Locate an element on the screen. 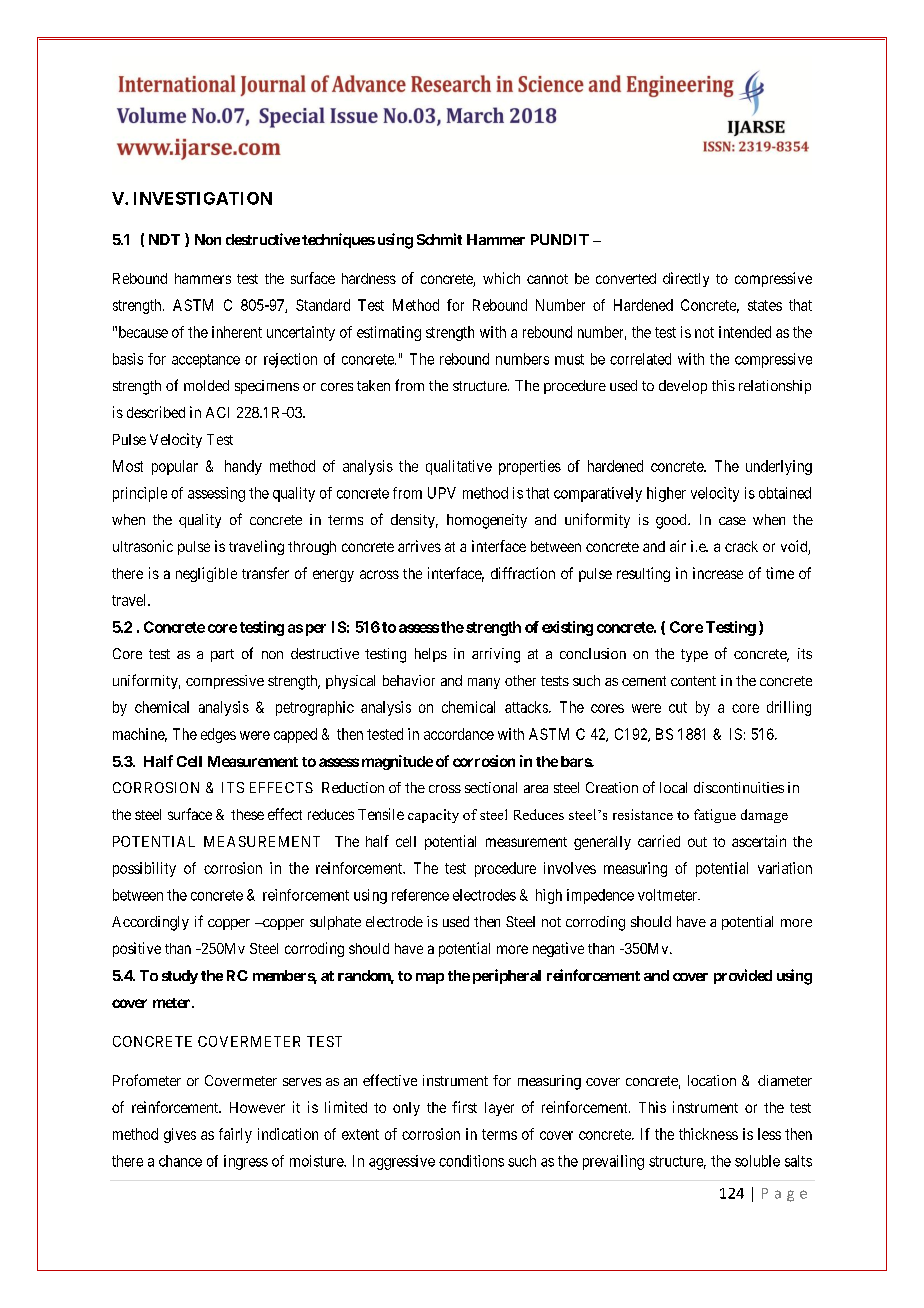 The width and height of the screenshot is (924, 1308). first is located at coordinates (464, 1107).
